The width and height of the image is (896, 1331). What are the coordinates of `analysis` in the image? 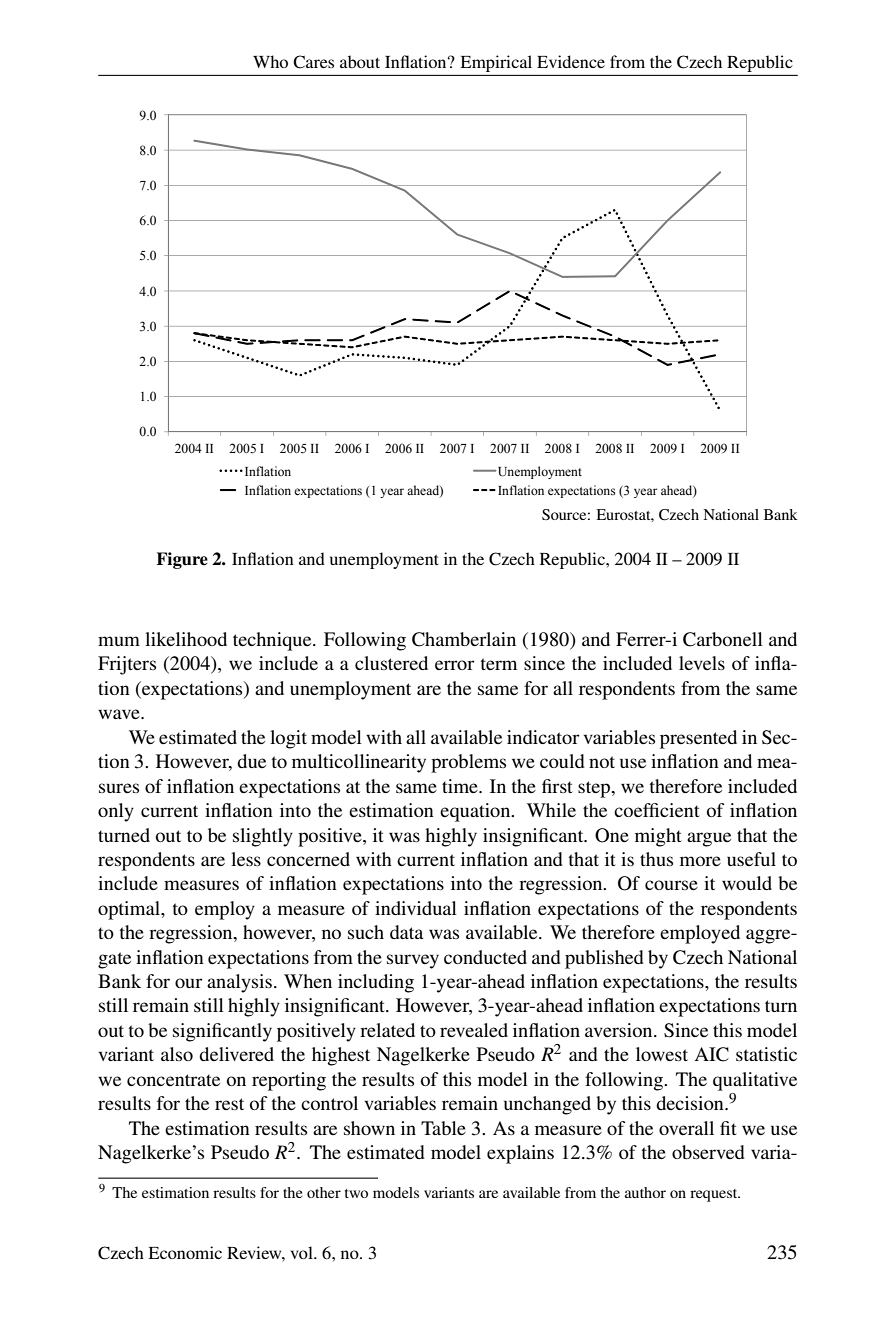 It's located at (239, 983).
